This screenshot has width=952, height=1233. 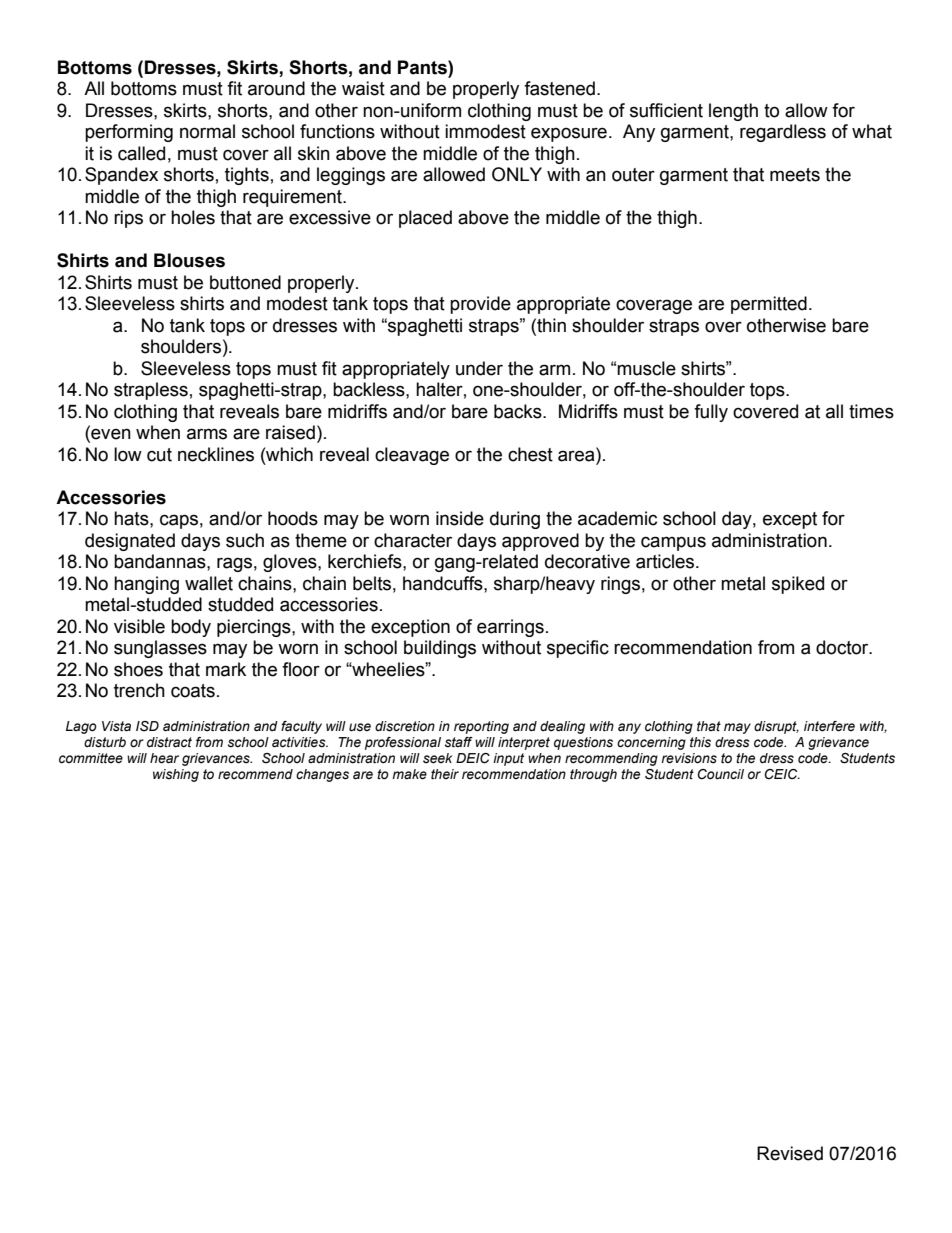 I want to click on Revised, so click(x=790, y=1153).
